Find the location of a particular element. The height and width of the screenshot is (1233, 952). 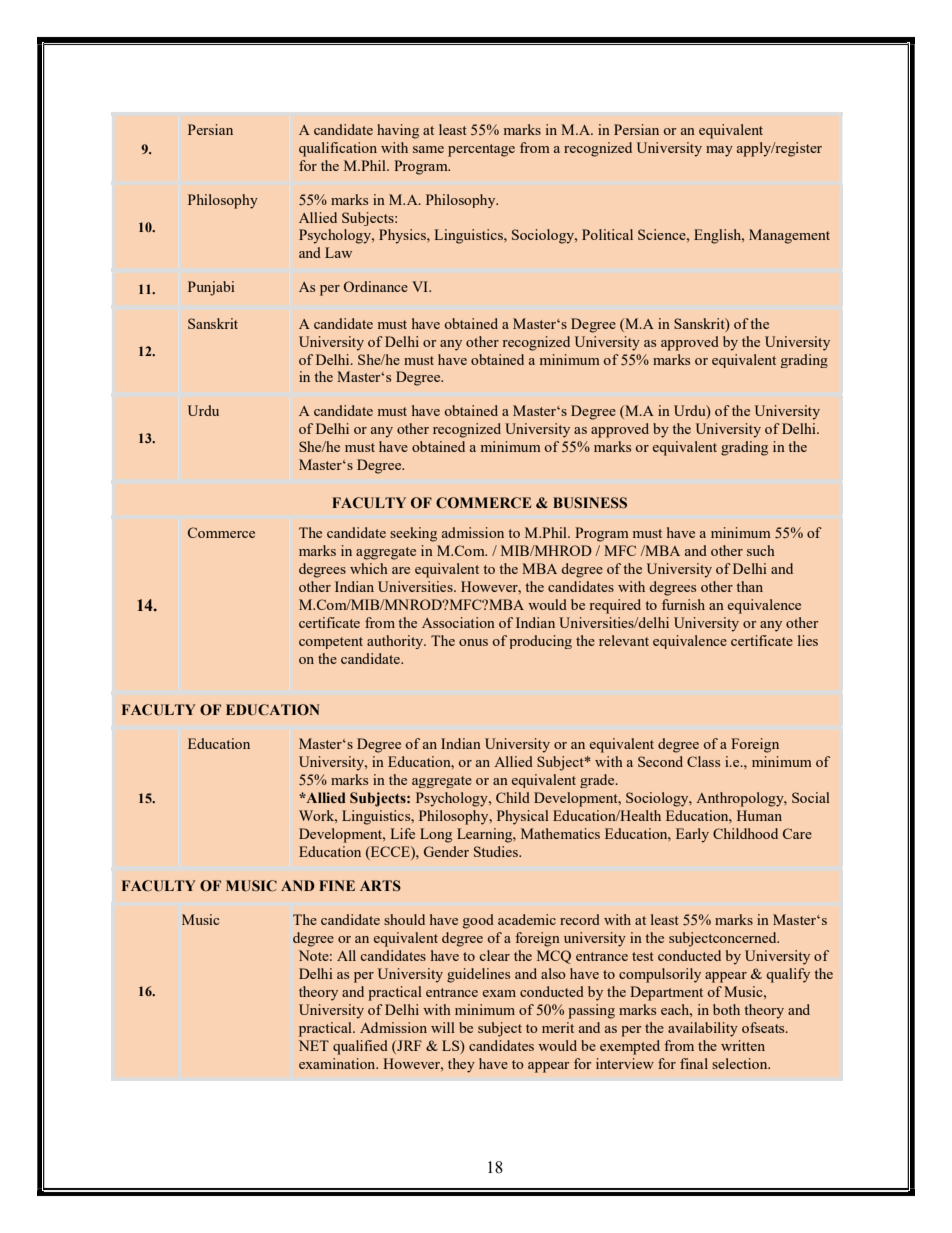

Physical is located at coordinates (523, 817).
